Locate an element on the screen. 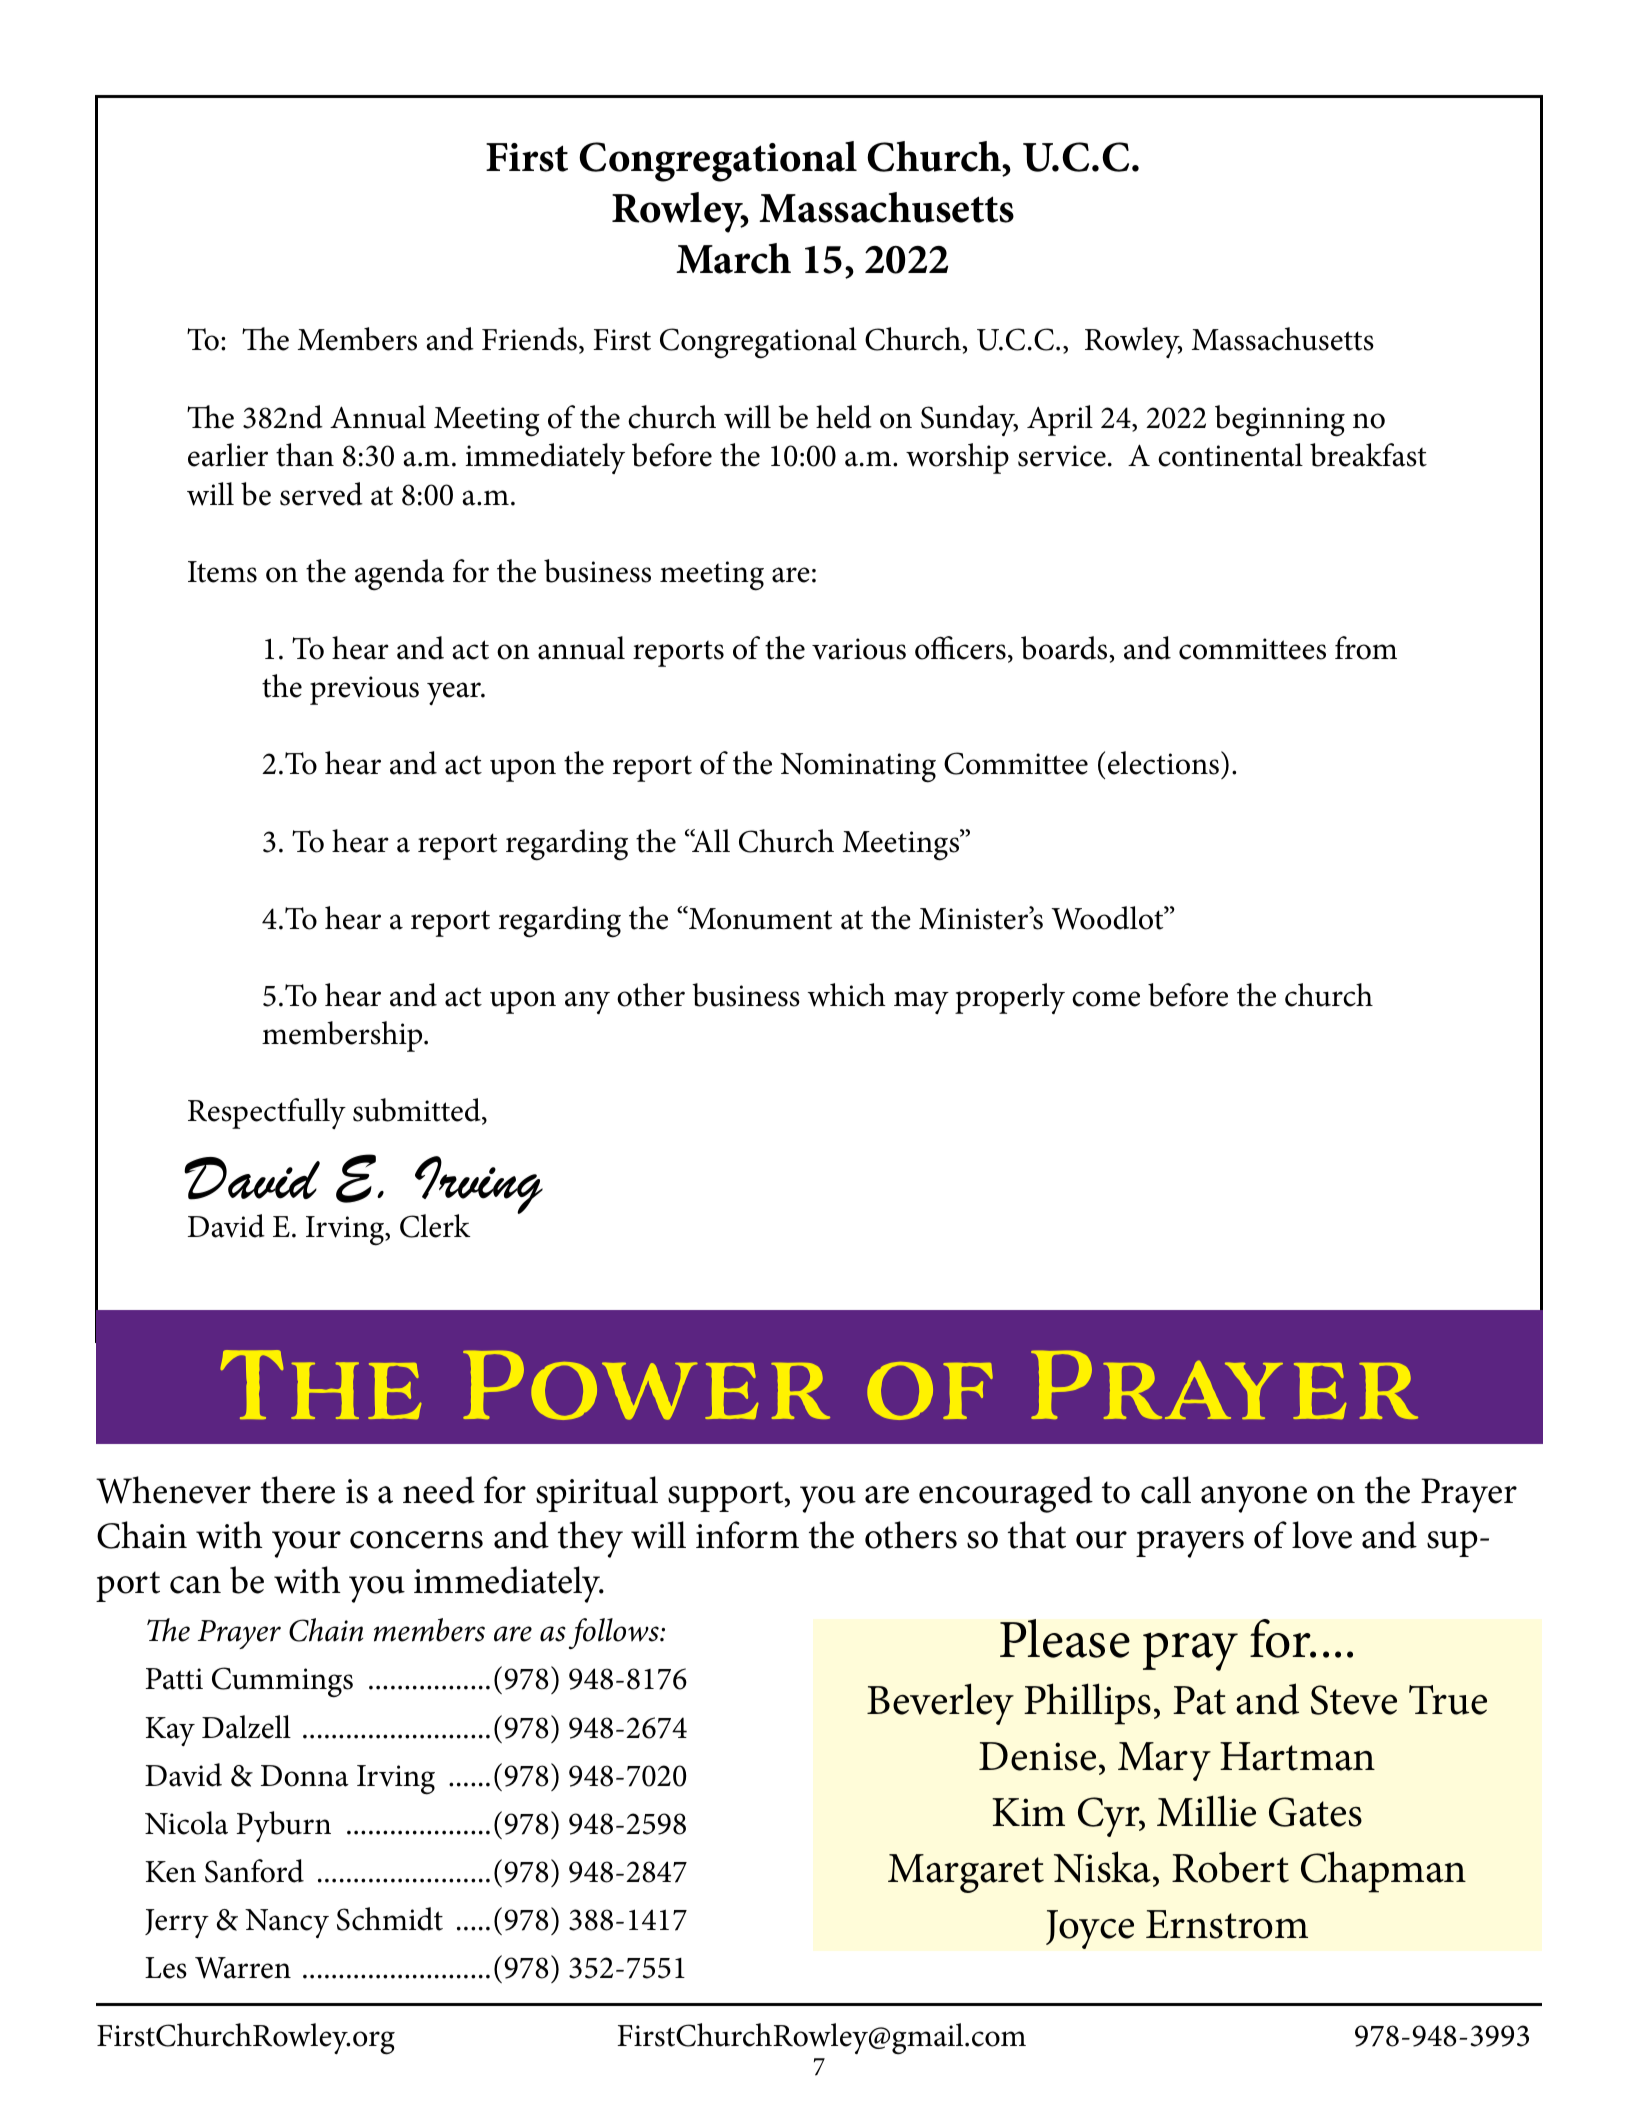  previous is located at coordinates (364, 690).
